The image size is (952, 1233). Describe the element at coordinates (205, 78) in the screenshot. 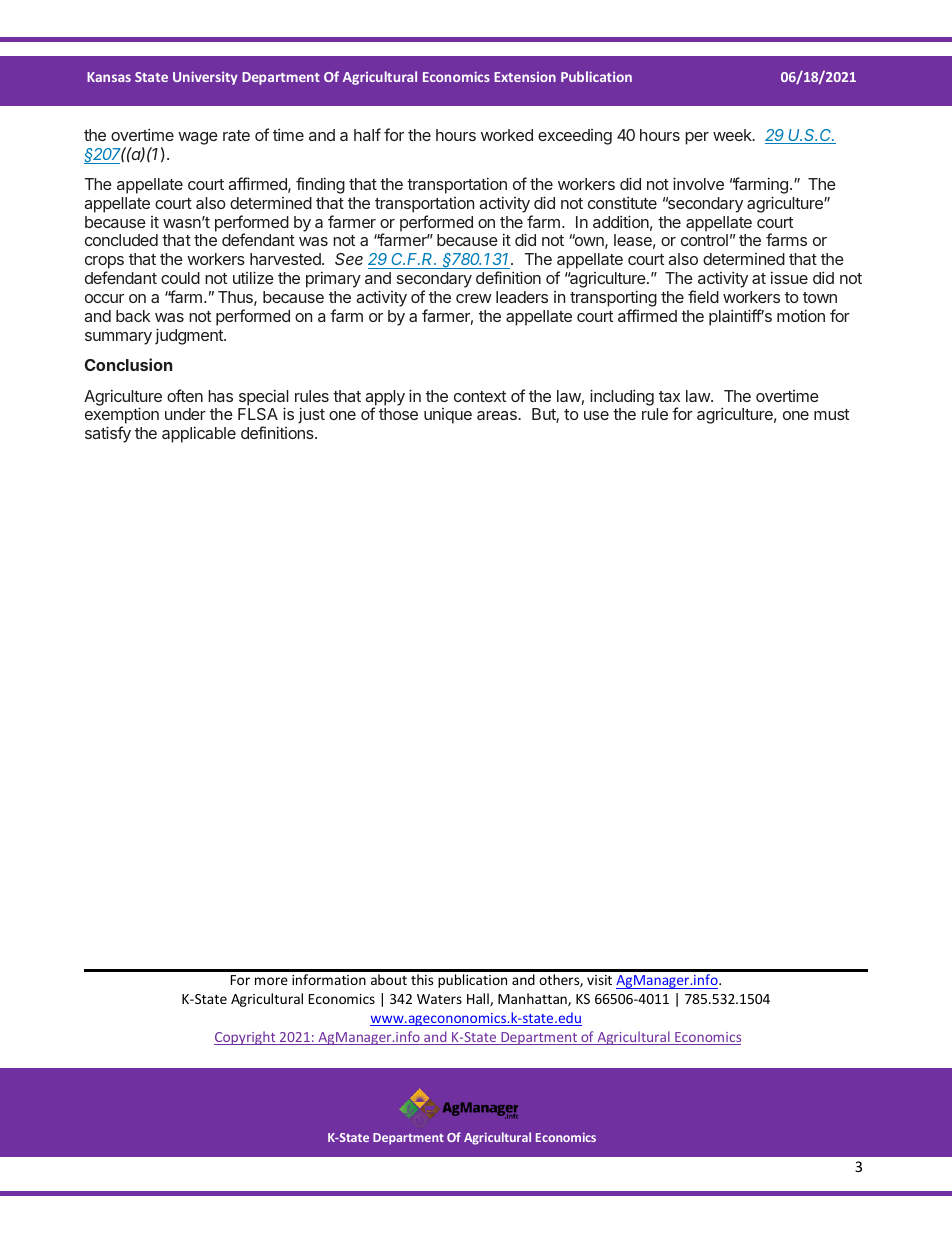

I see `University` at that location.
